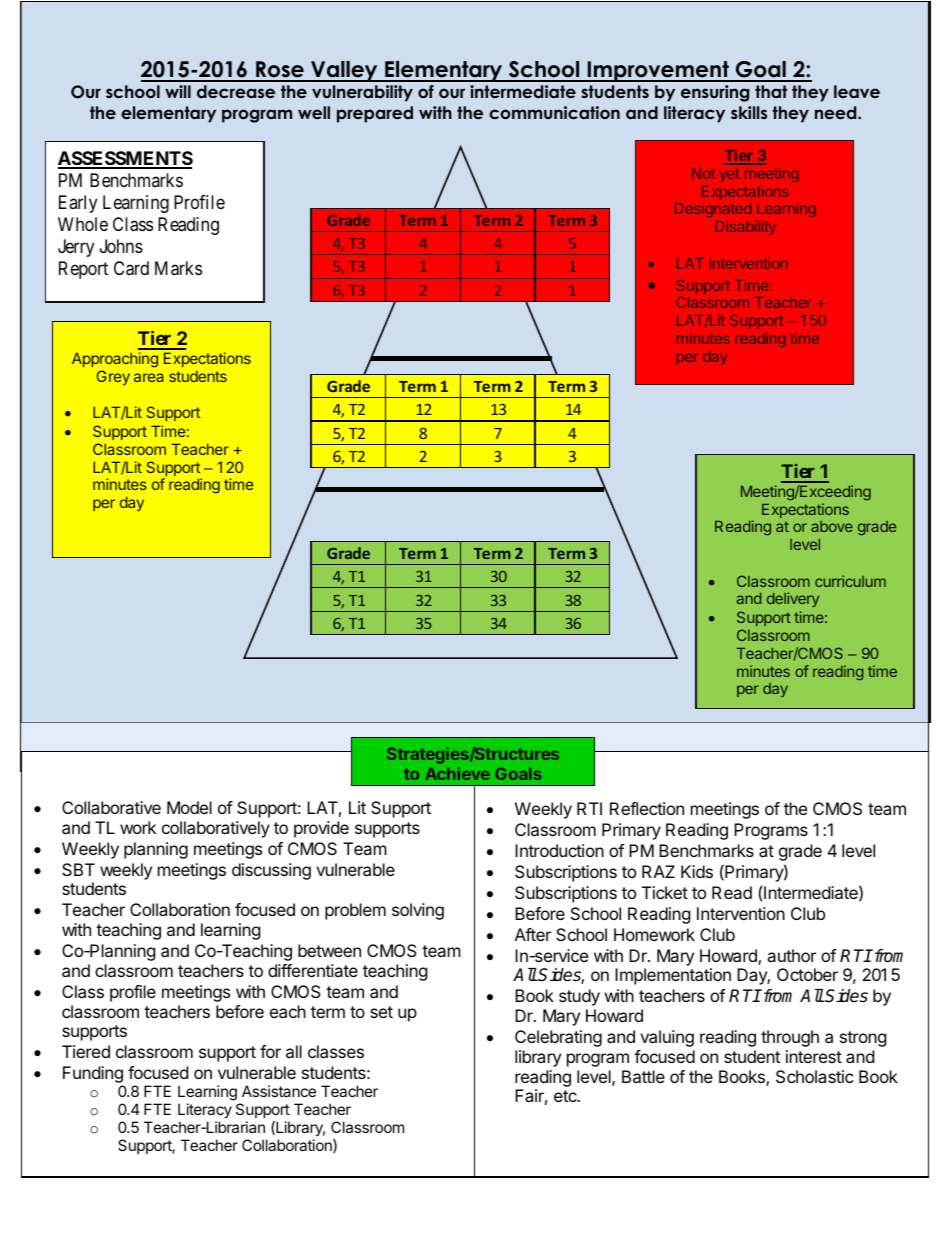 This document has height=1233, width=952. What do you see at coordinates (790, 1038) in the document?
I see `through` at bounding box center [790, 1038].
